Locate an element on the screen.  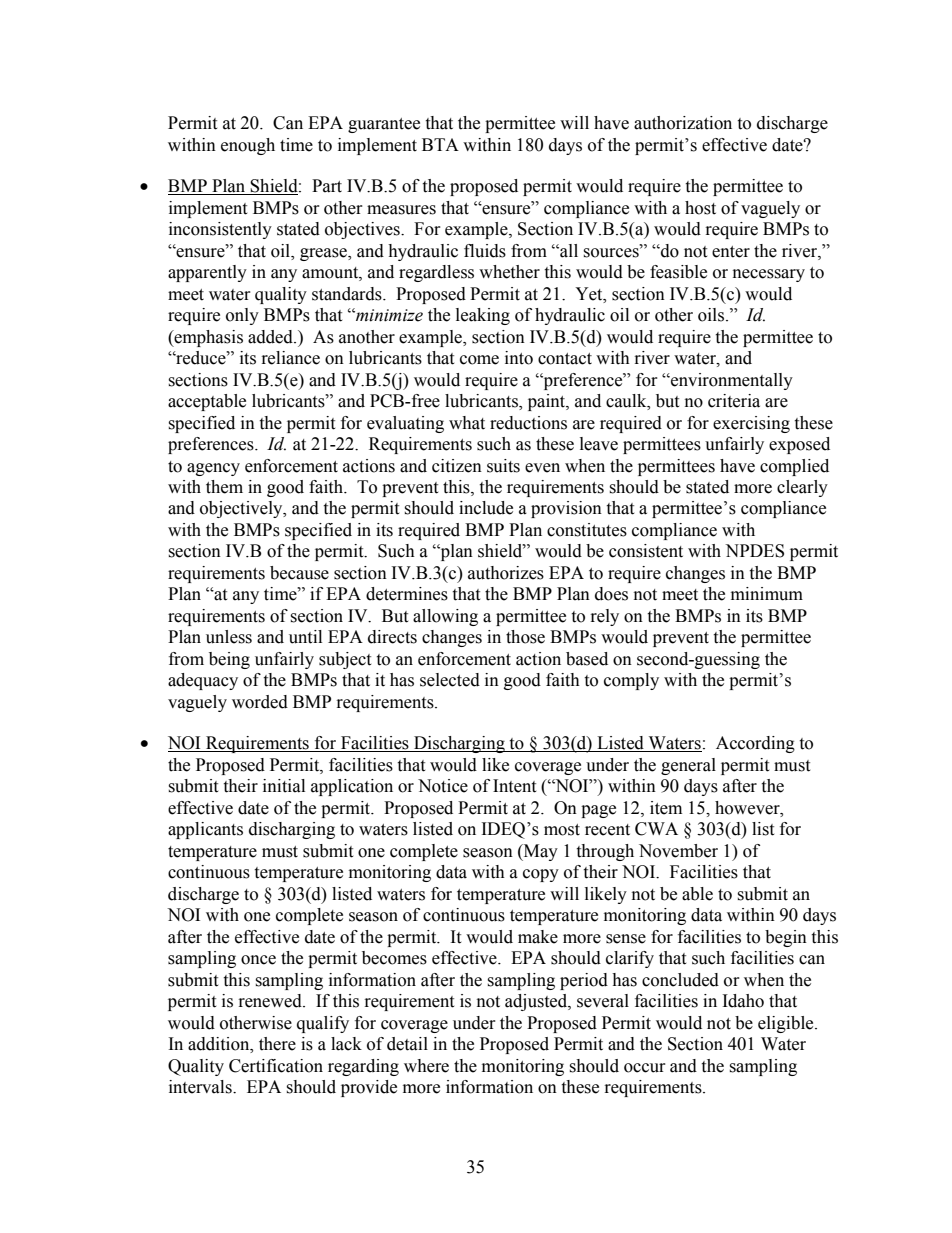
suits is located at coordinates (503, 466).
